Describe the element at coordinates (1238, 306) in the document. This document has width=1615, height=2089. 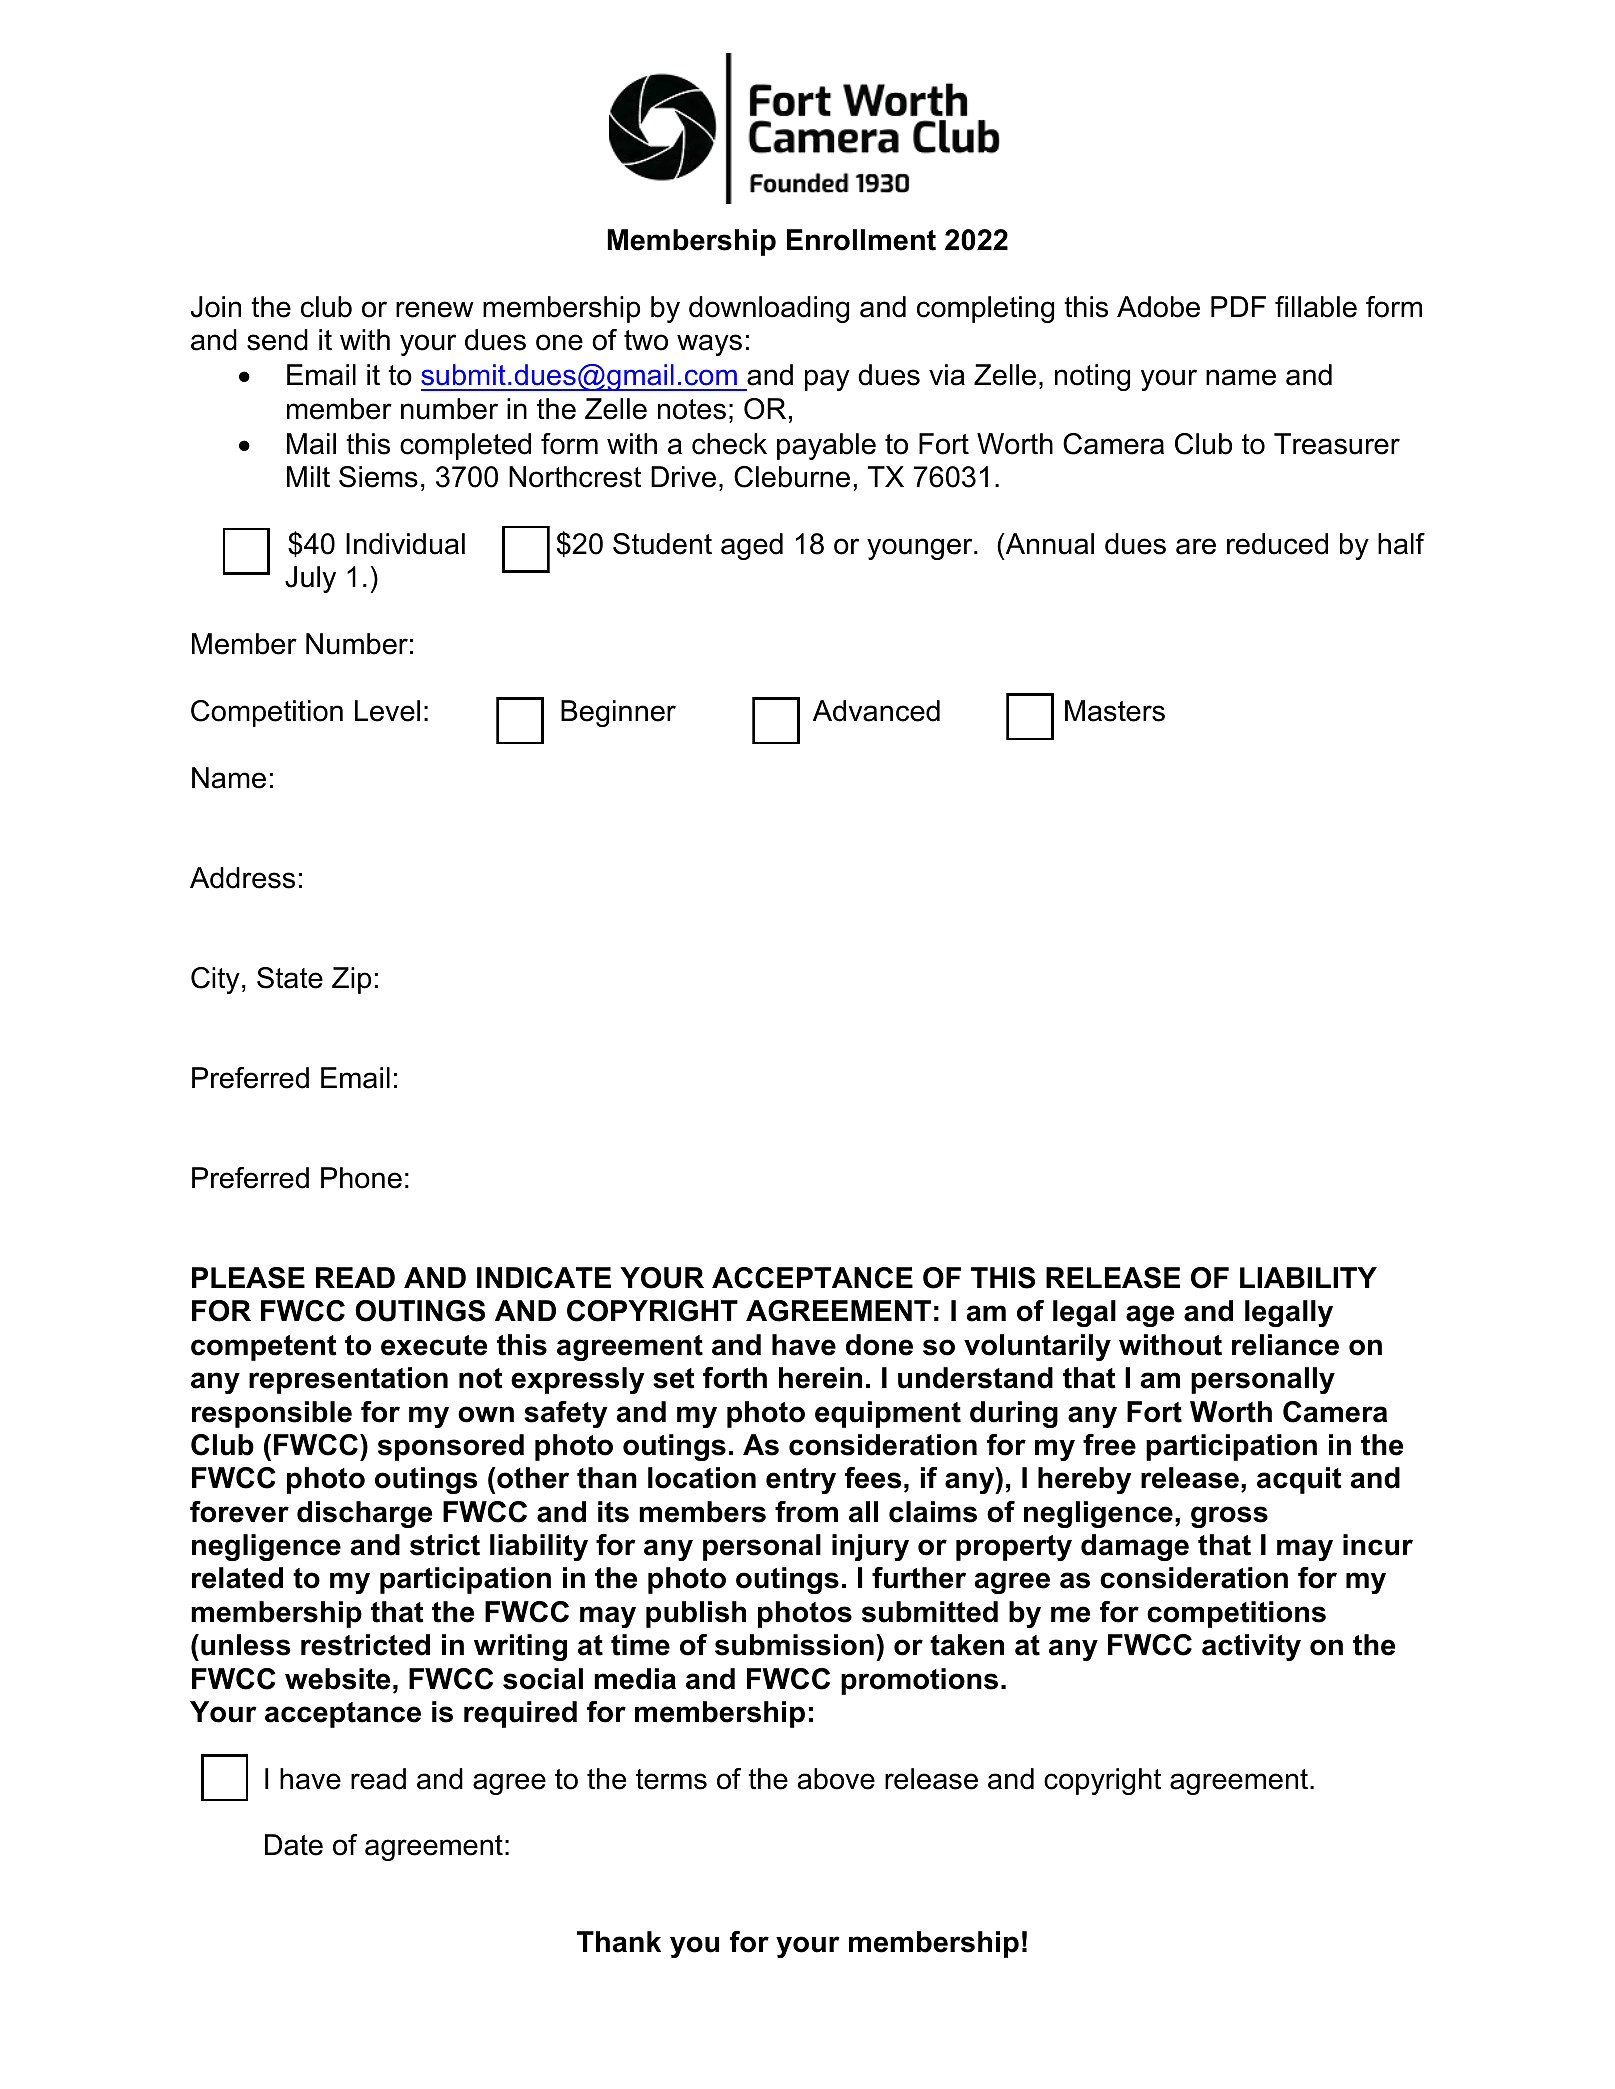
I see `PDF` at that location.
